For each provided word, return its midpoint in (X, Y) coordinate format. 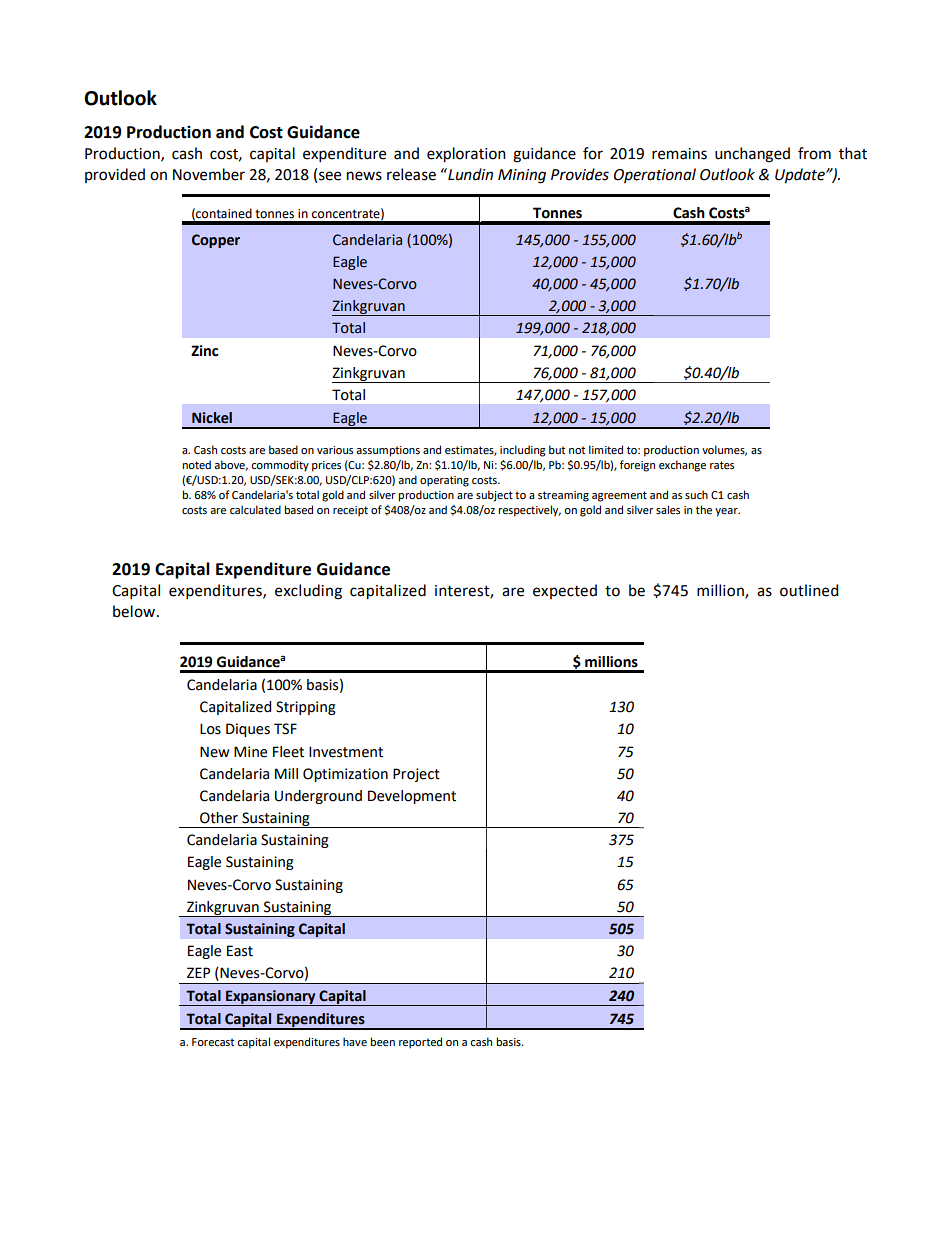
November (209, 174)
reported (420, 1043)
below (135, 611)
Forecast (213, 1042)
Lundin (469, 174)
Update (801, 176)
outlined (809, 590)
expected (565, 591)
